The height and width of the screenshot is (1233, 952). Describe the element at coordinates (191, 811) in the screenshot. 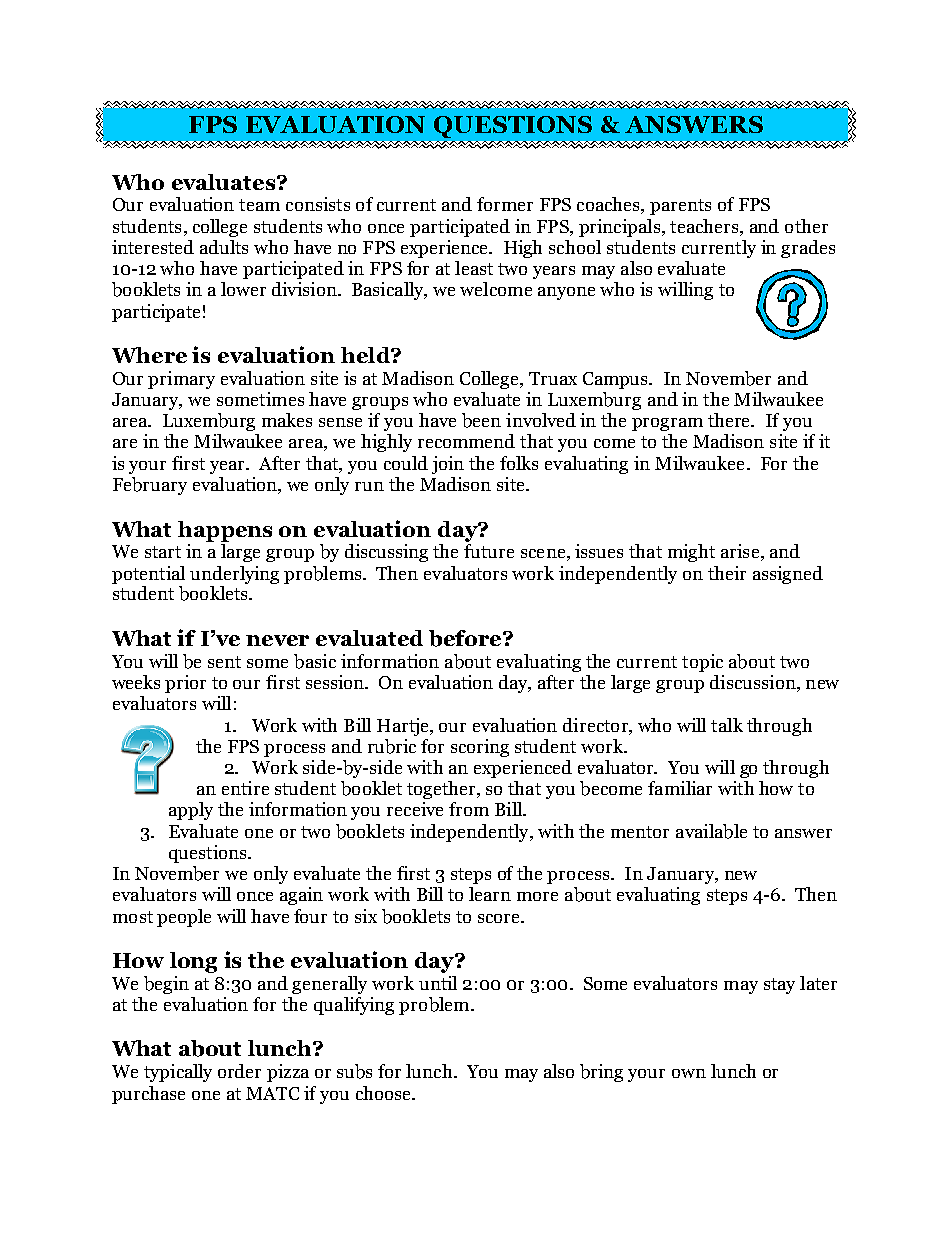

I see `apply` at that location.
